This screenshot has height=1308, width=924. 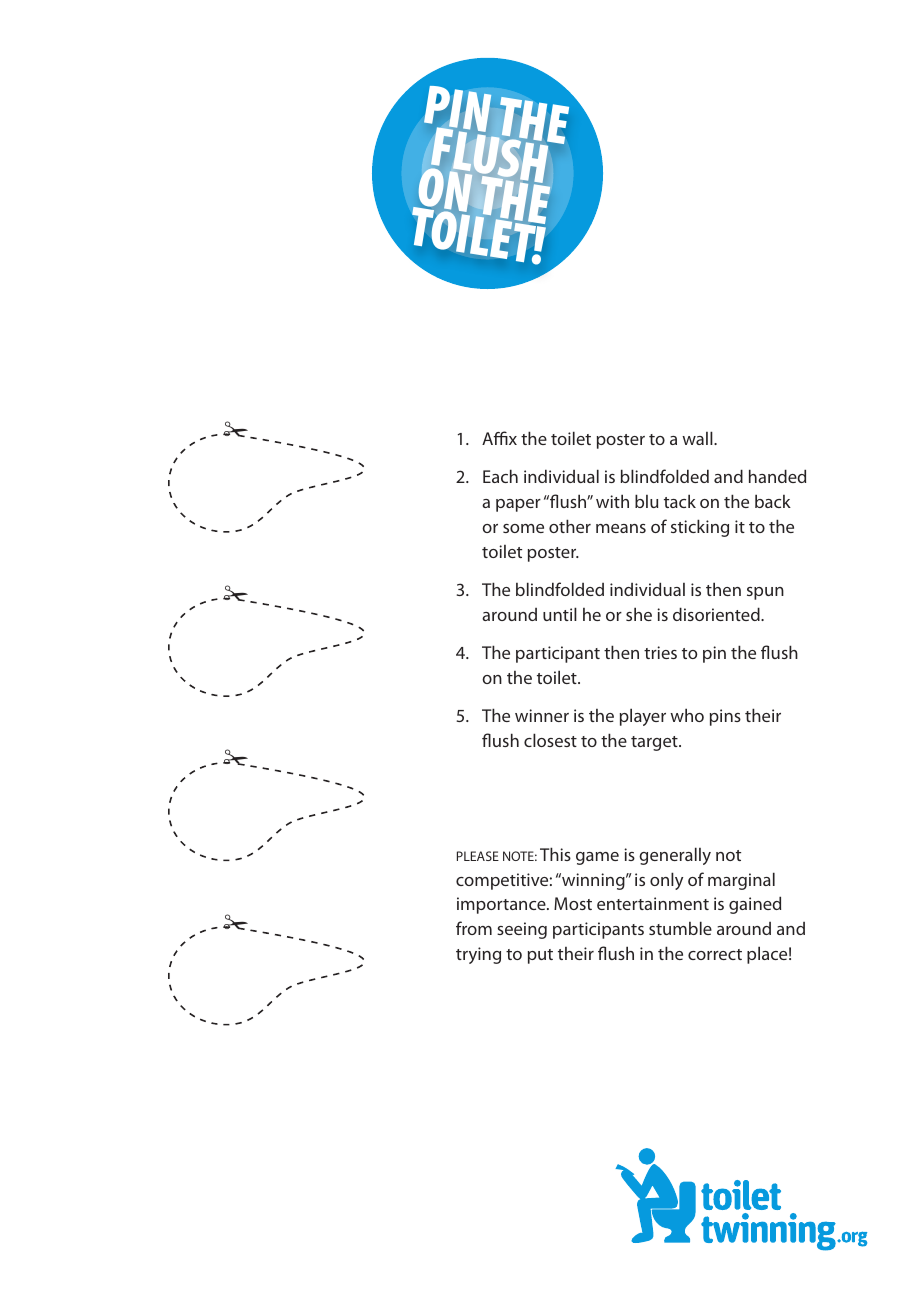 What do you see at coordinates (715, 954) in the screenshot?
I see `correct` at bounding box center [715, 954].
